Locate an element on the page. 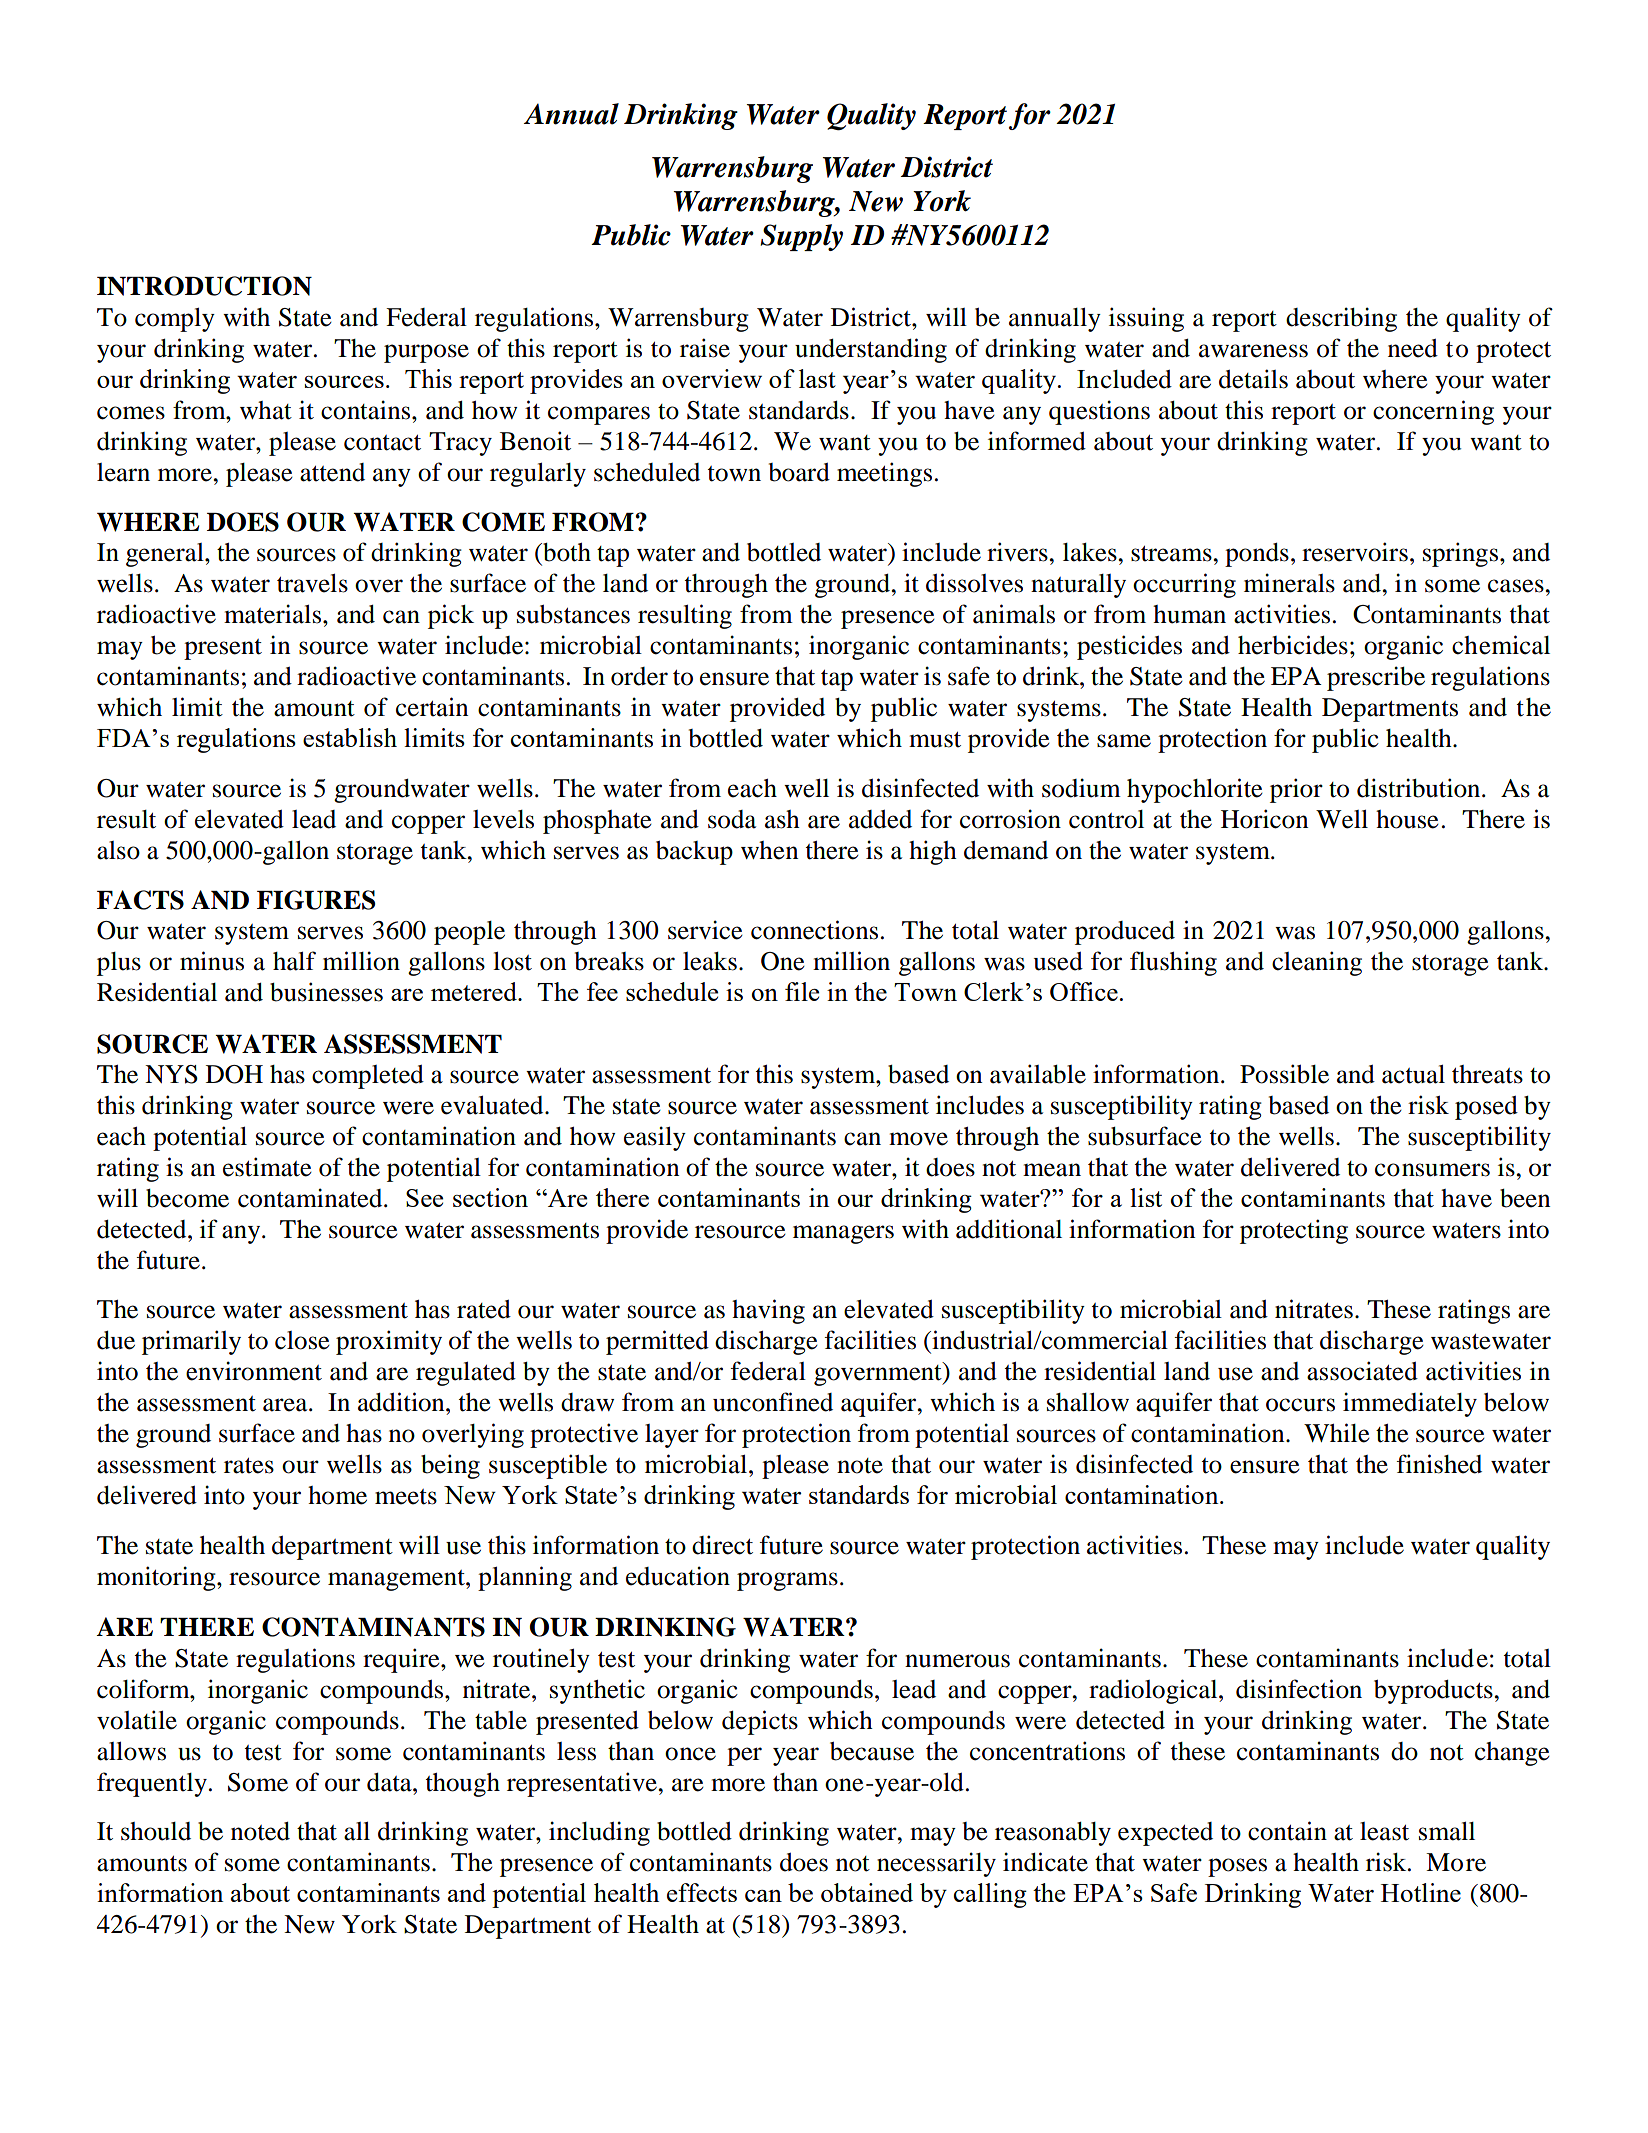  materials is located at coordinates (274, 614).
